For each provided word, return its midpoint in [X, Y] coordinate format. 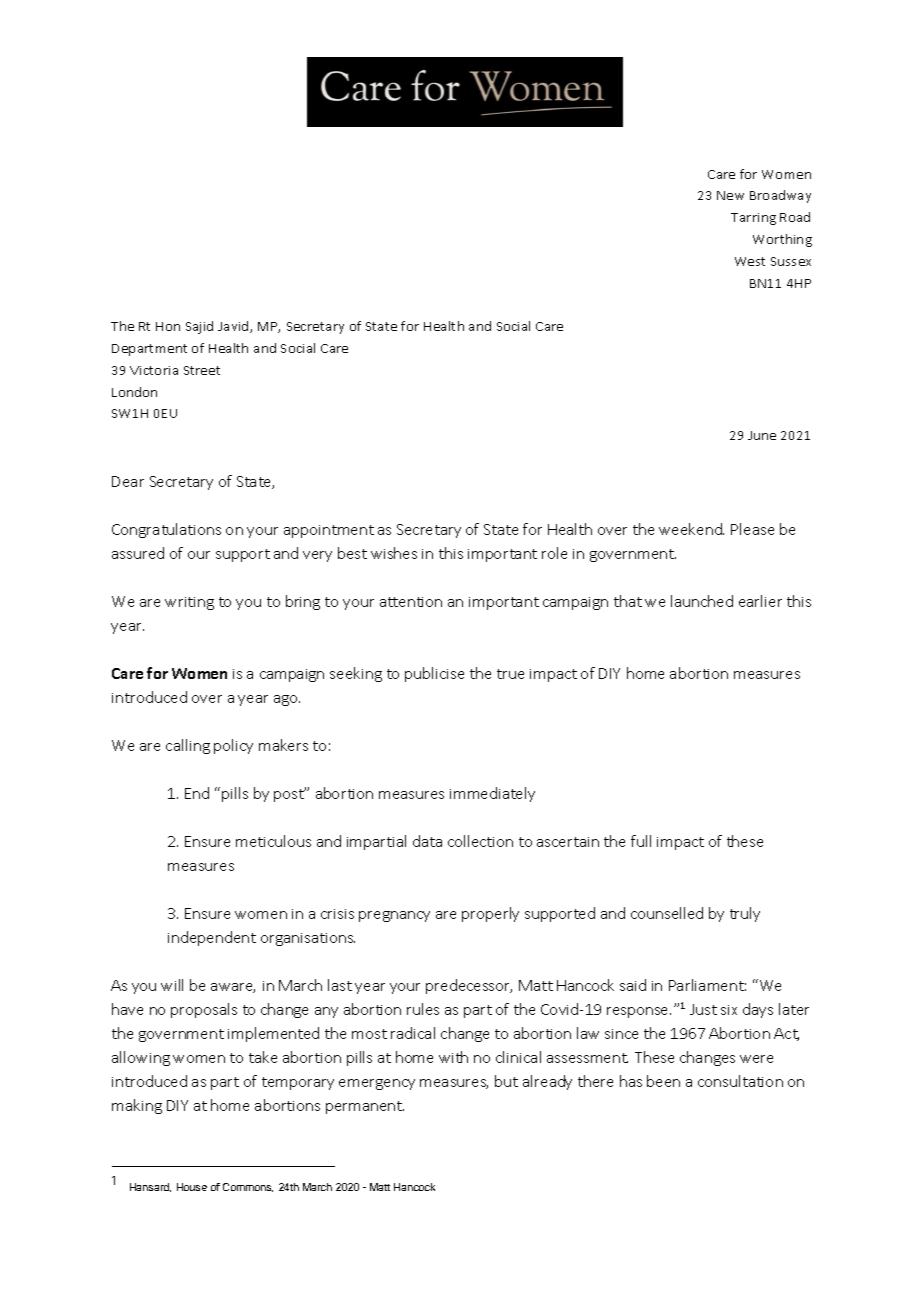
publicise [434, 674]
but [506, 1081]
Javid [234, 327]
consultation [740, 1081]
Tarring [753, 219]
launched [702, 601]
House [192, 1187]
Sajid [199, 327]
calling [188, 746]
